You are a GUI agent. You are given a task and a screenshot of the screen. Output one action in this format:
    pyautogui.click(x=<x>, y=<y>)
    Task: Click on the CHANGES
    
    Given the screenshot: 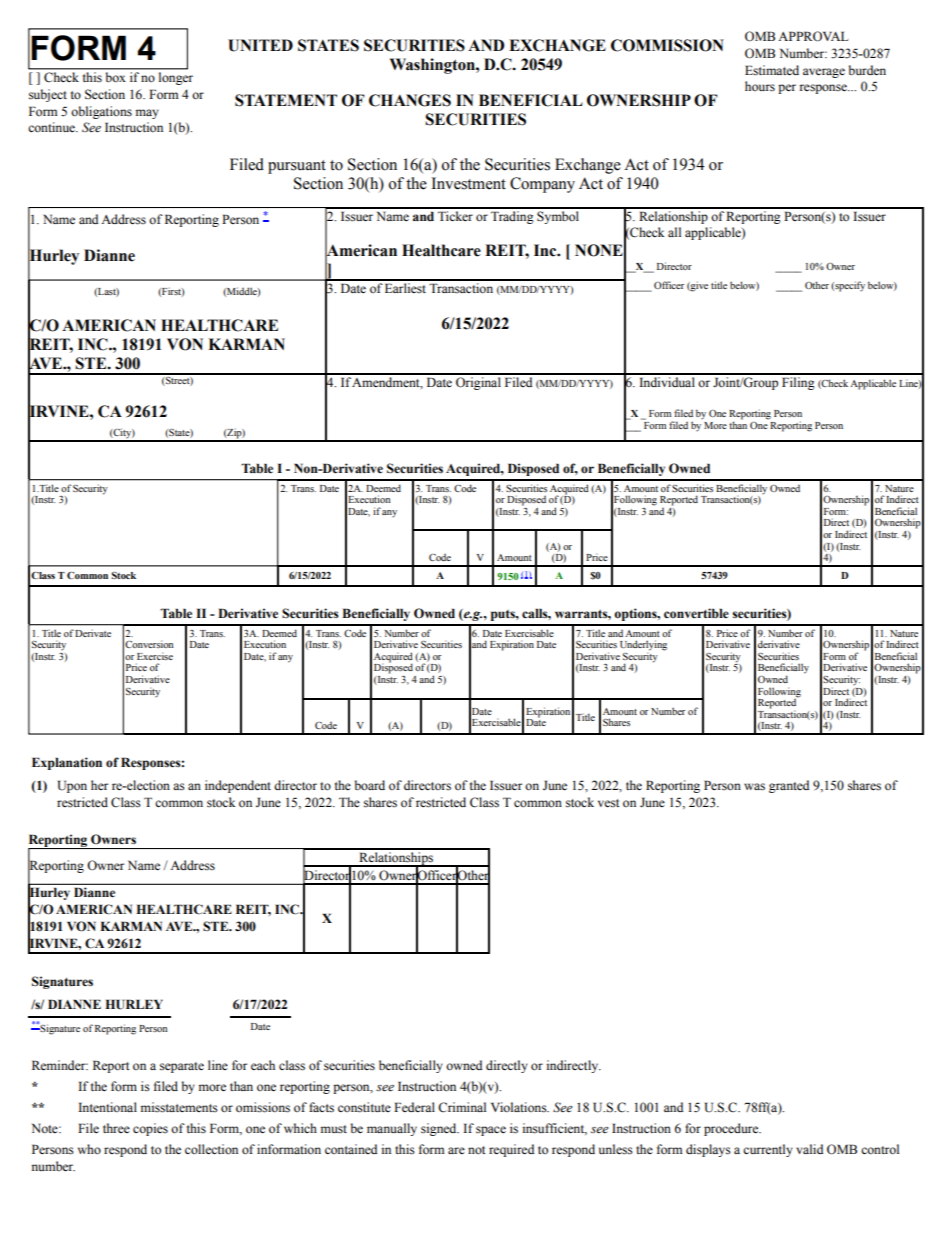 What is the action you would take?
    pyautogui.click(x=410, y=100)
